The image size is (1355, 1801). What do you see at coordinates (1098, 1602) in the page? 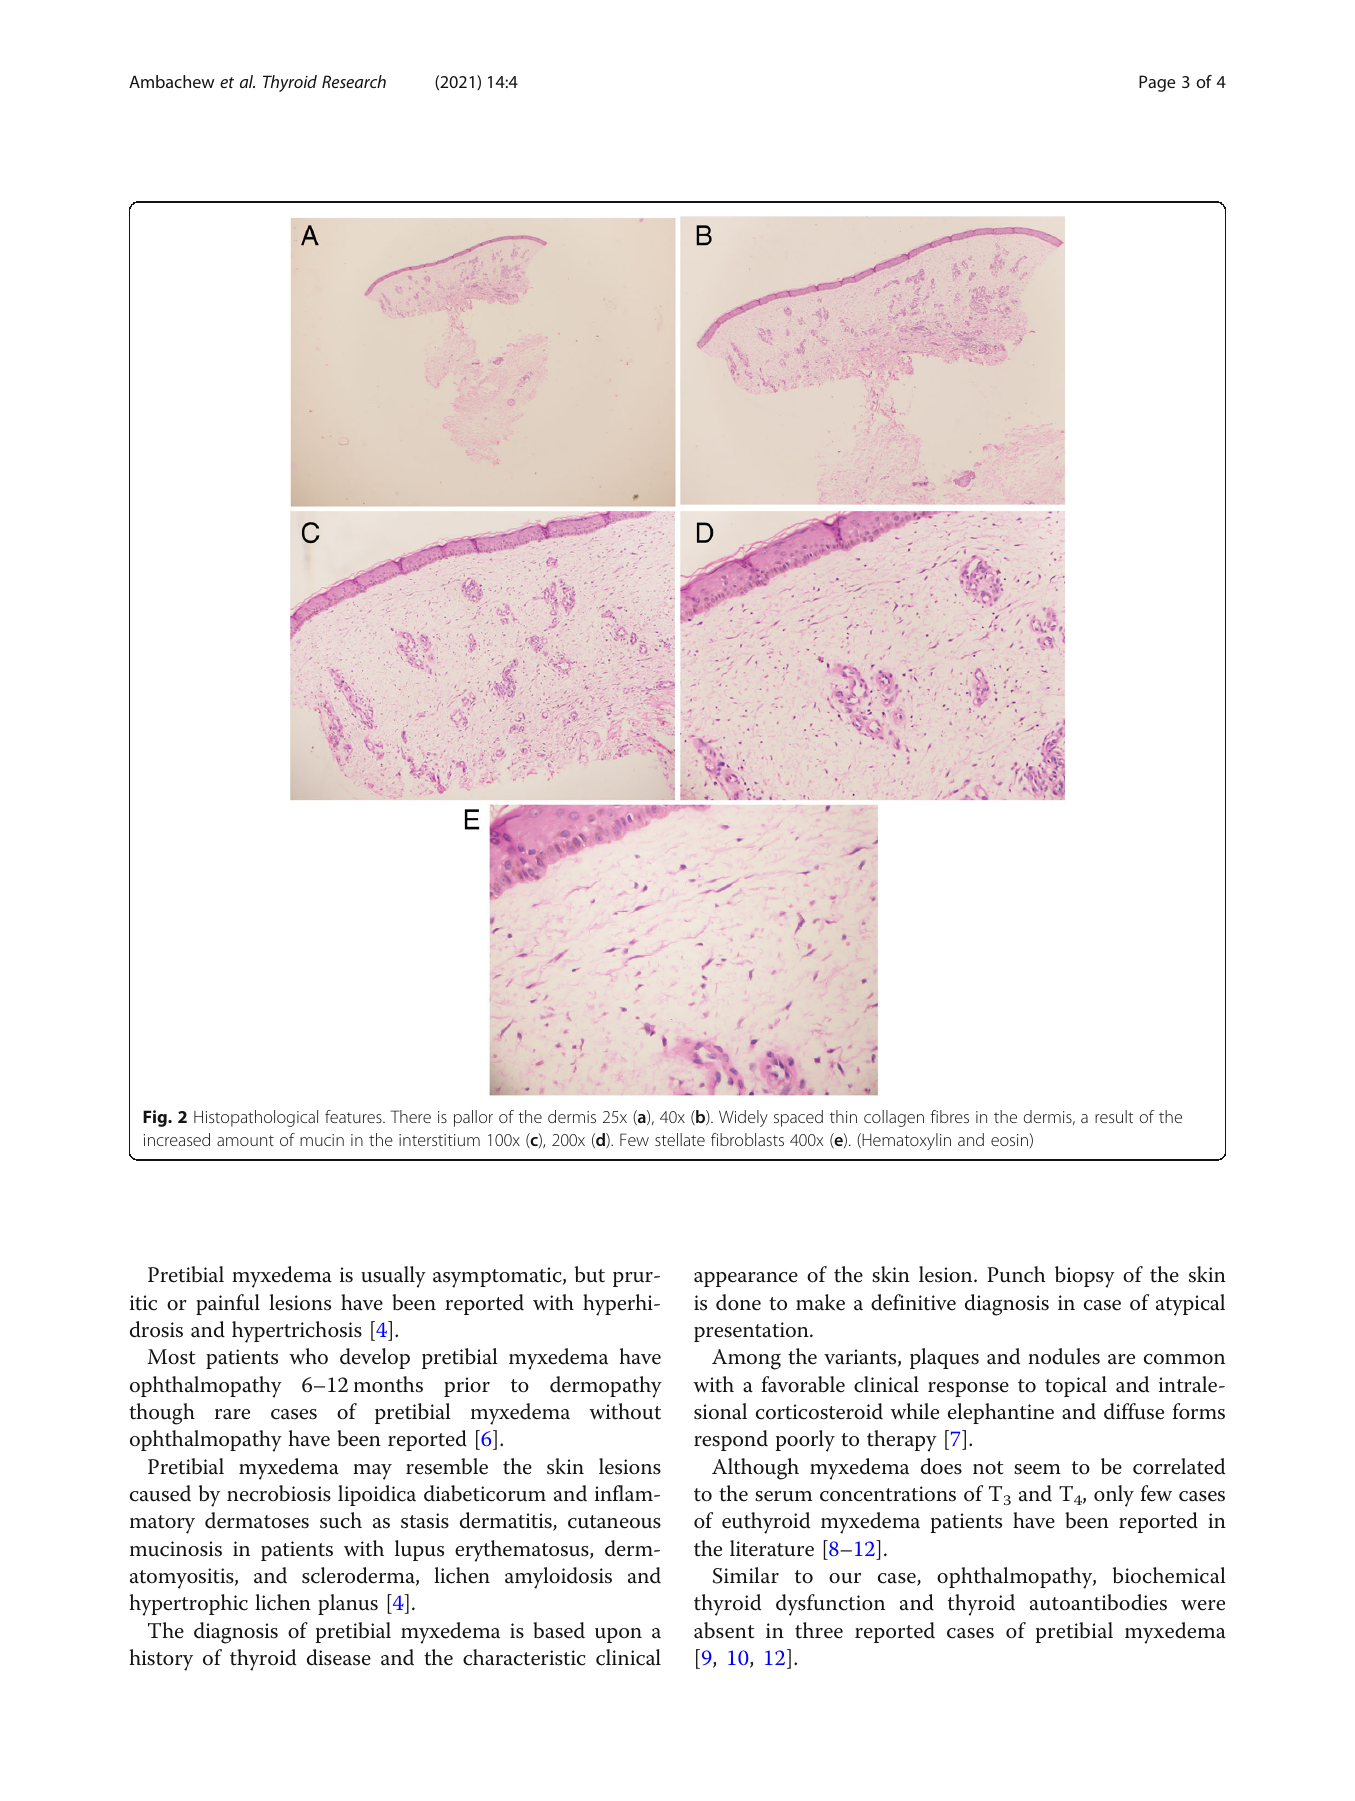
I see `autoantibodies` at bounding box center [1098, 1602].
